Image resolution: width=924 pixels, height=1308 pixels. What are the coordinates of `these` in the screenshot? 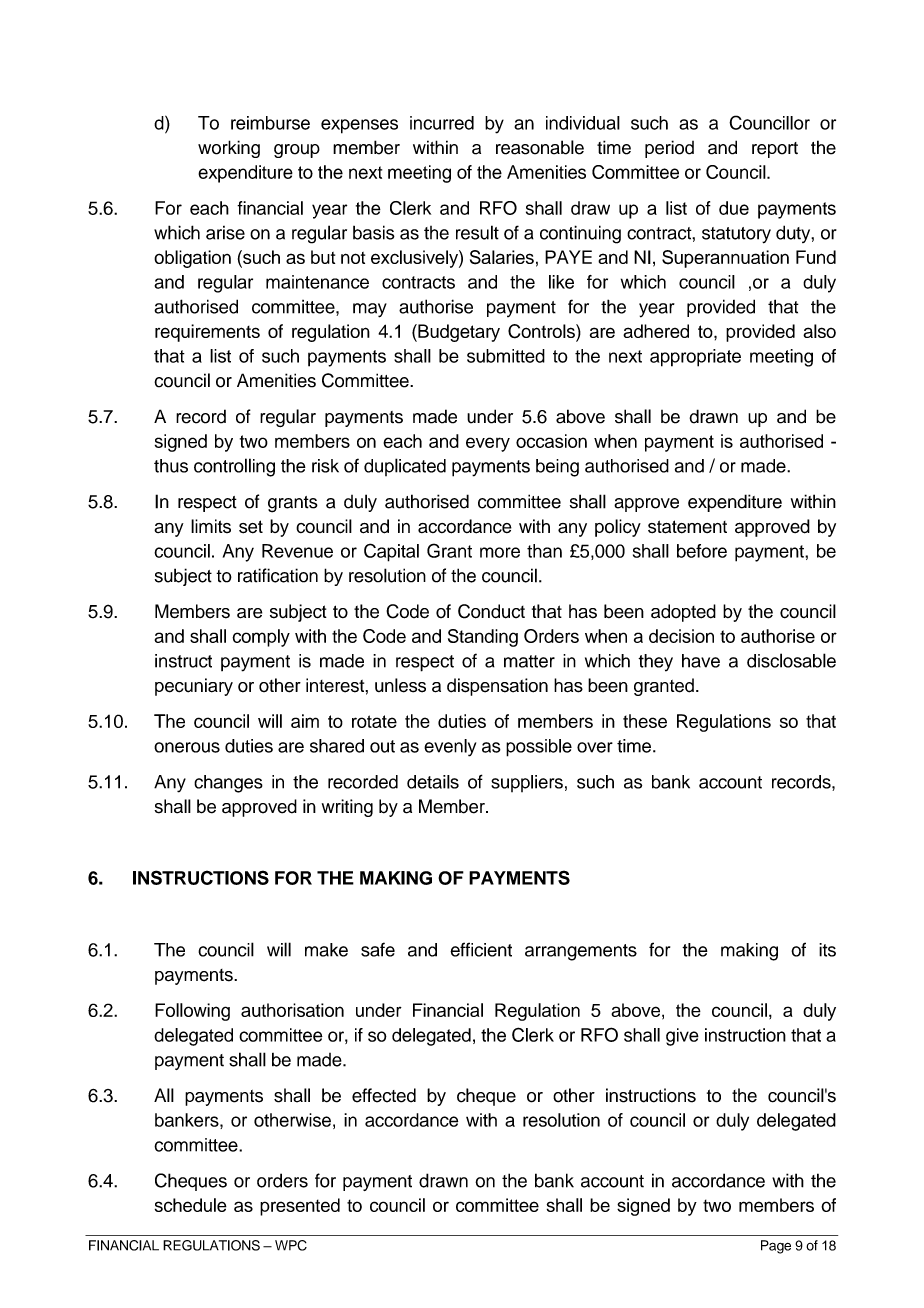 It's located at (645, 721).
